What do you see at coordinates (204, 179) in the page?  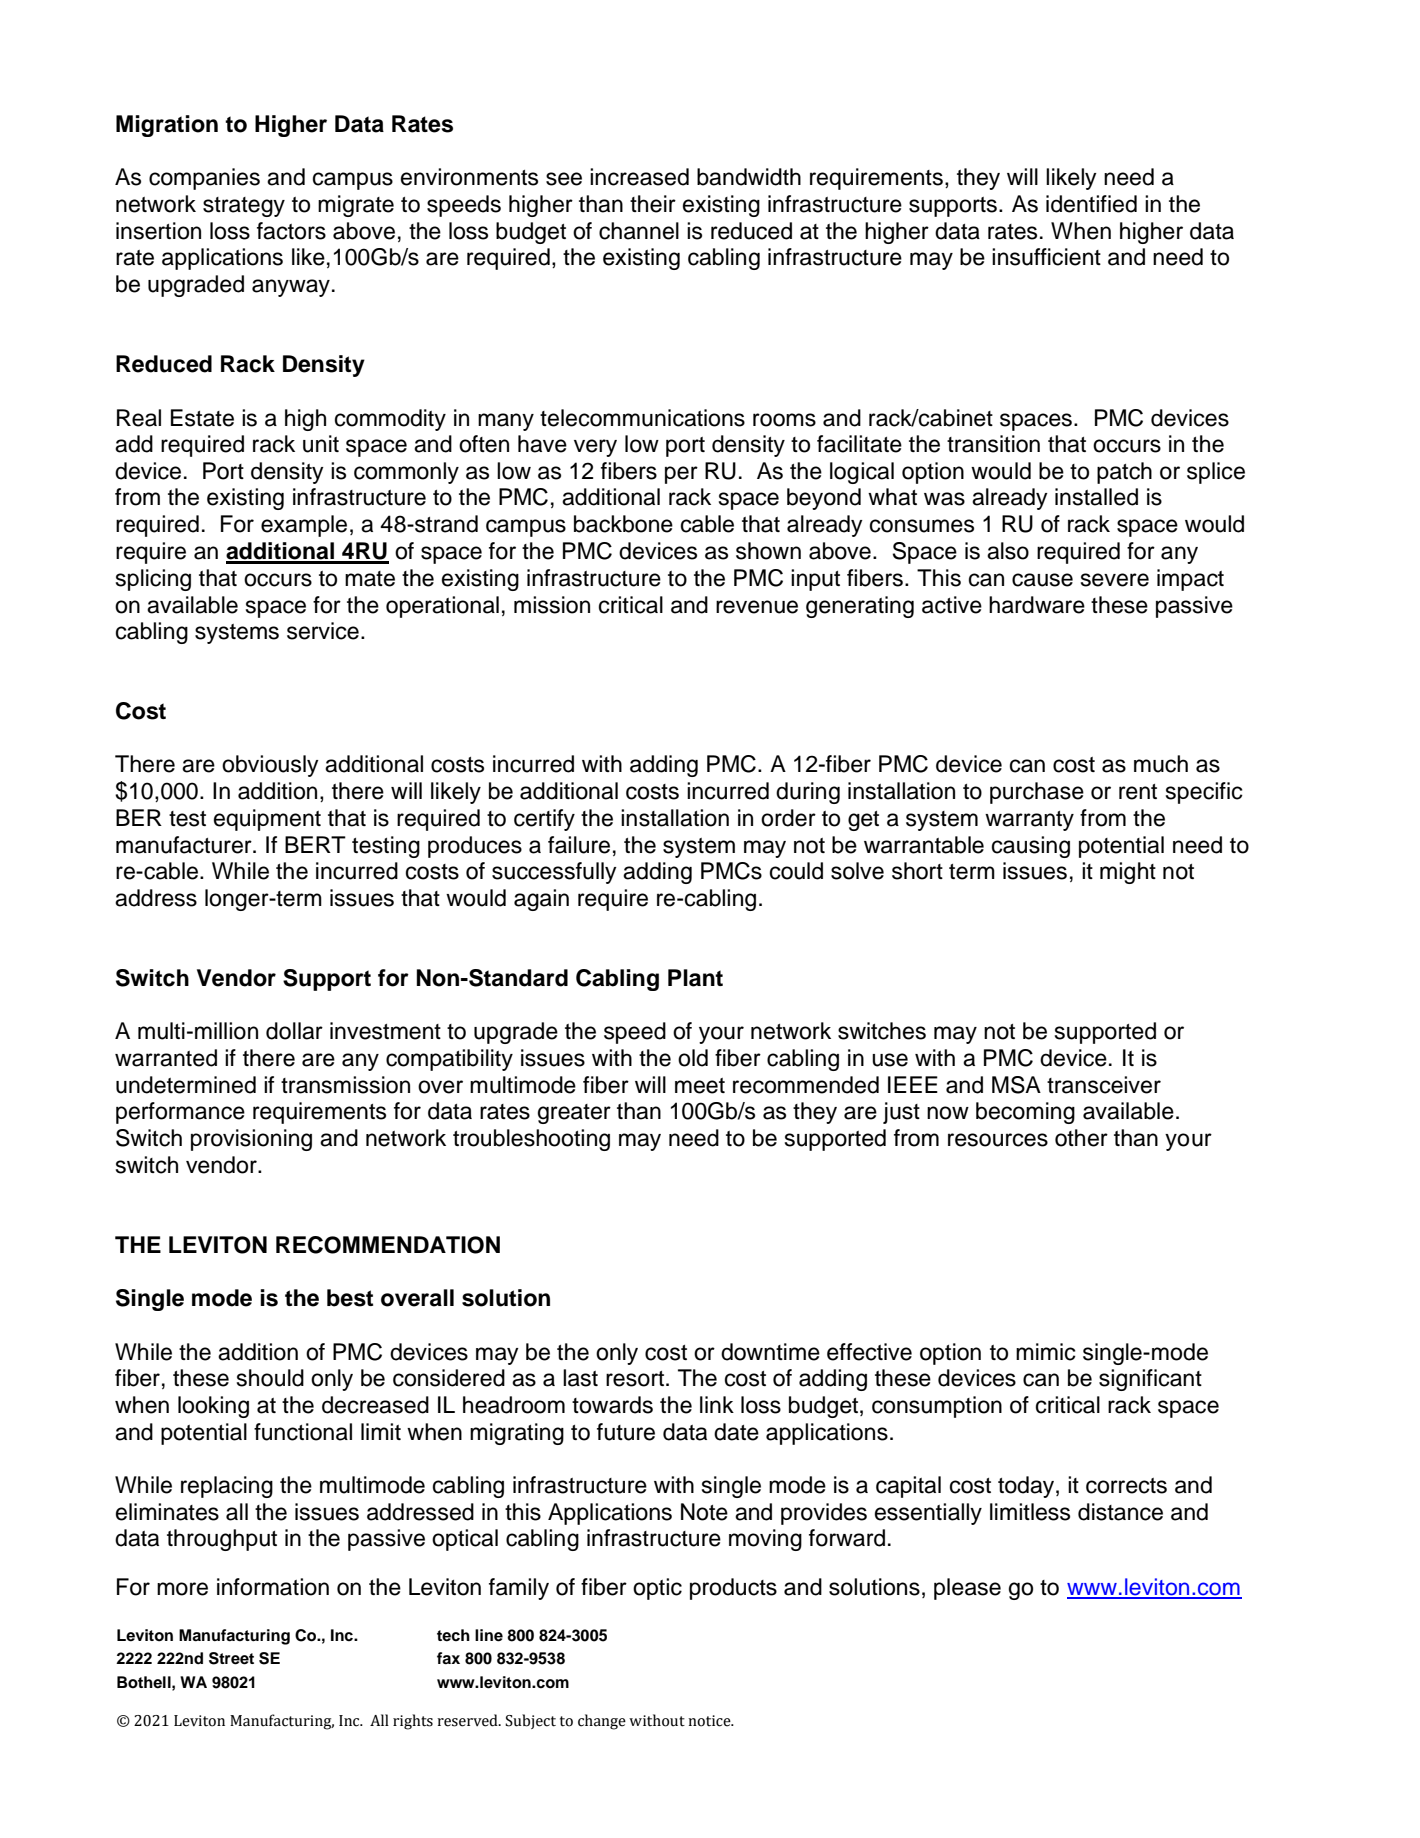 I see `companies` at bounding box center [204, 179].
